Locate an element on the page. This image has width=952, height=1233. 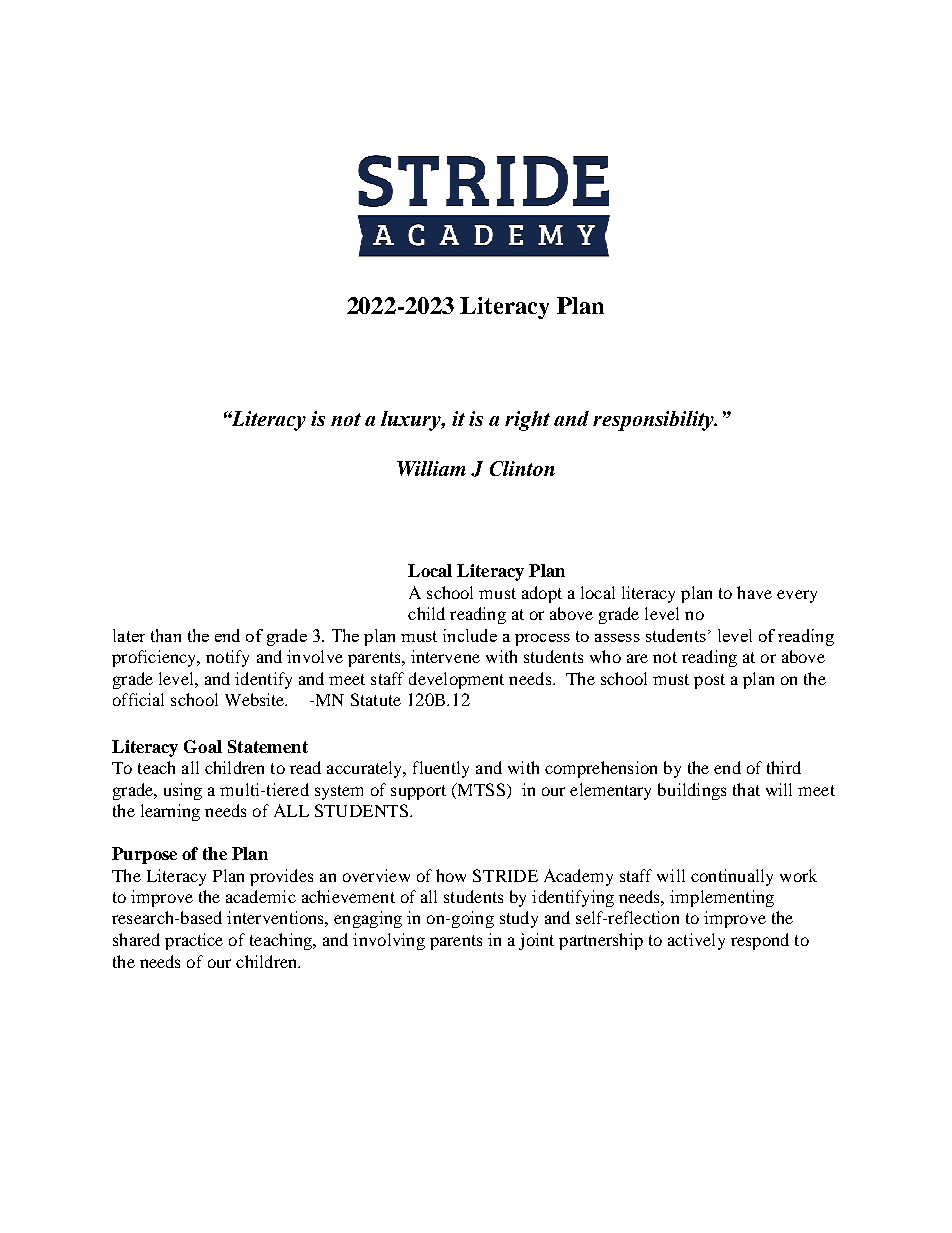
study is located at coordinates (519, 919).
